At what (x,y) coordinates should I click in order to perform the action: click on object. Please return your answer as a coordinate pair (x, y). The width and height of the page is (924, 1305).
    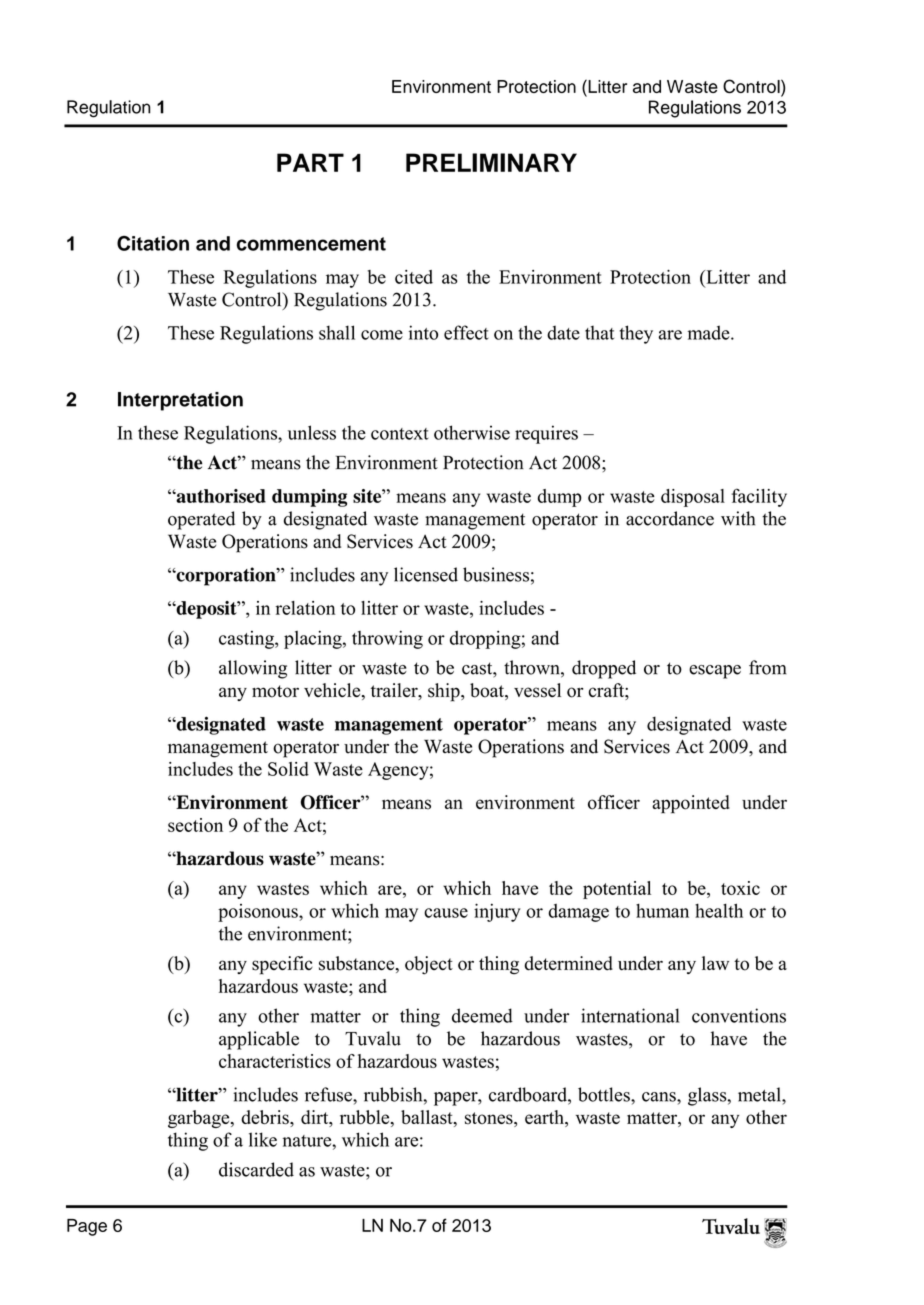
    Looking at the image, I should click on (429, 965).
